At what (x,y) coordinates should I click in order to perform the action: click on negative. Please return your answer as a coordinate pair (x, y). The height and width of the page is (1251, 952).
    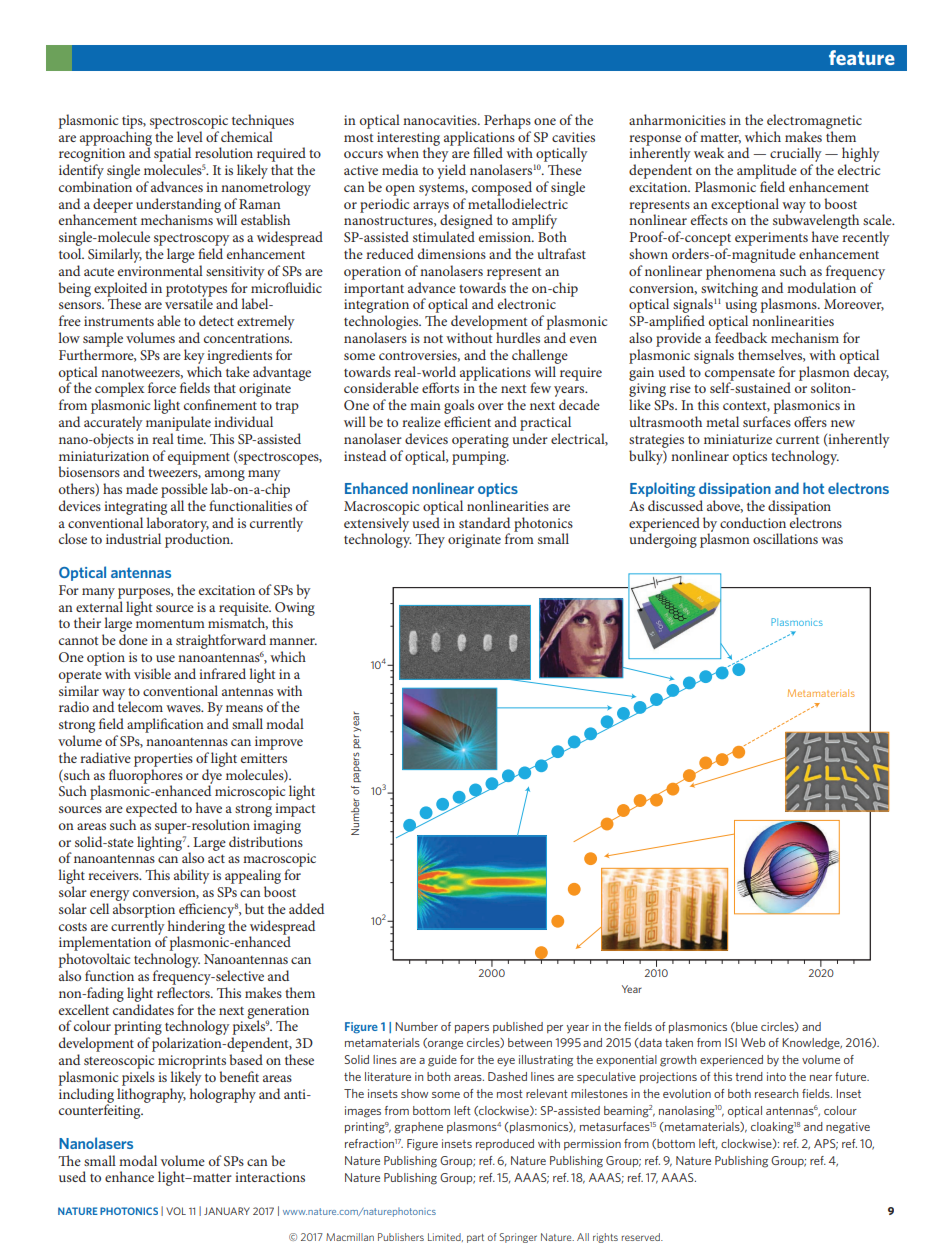
    Looking at the image, I should click on (848, 1128).
